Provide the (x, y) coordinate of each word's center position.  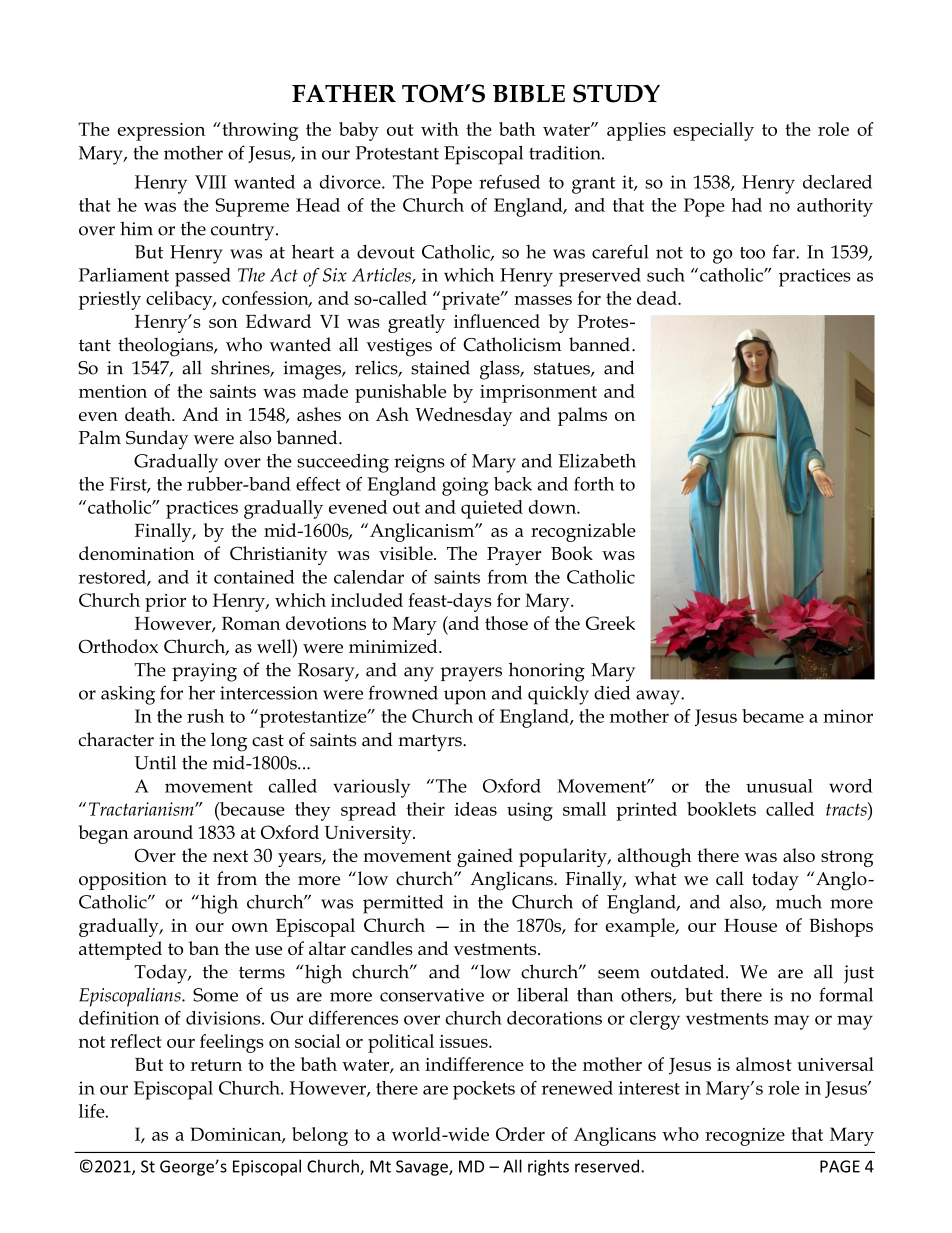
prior (165, 603)
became (773, 716)
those (506, 623)
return (216, 1065)
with (440, 129)
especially (713, 131)
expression (161, 132)
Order (520, 1134)
